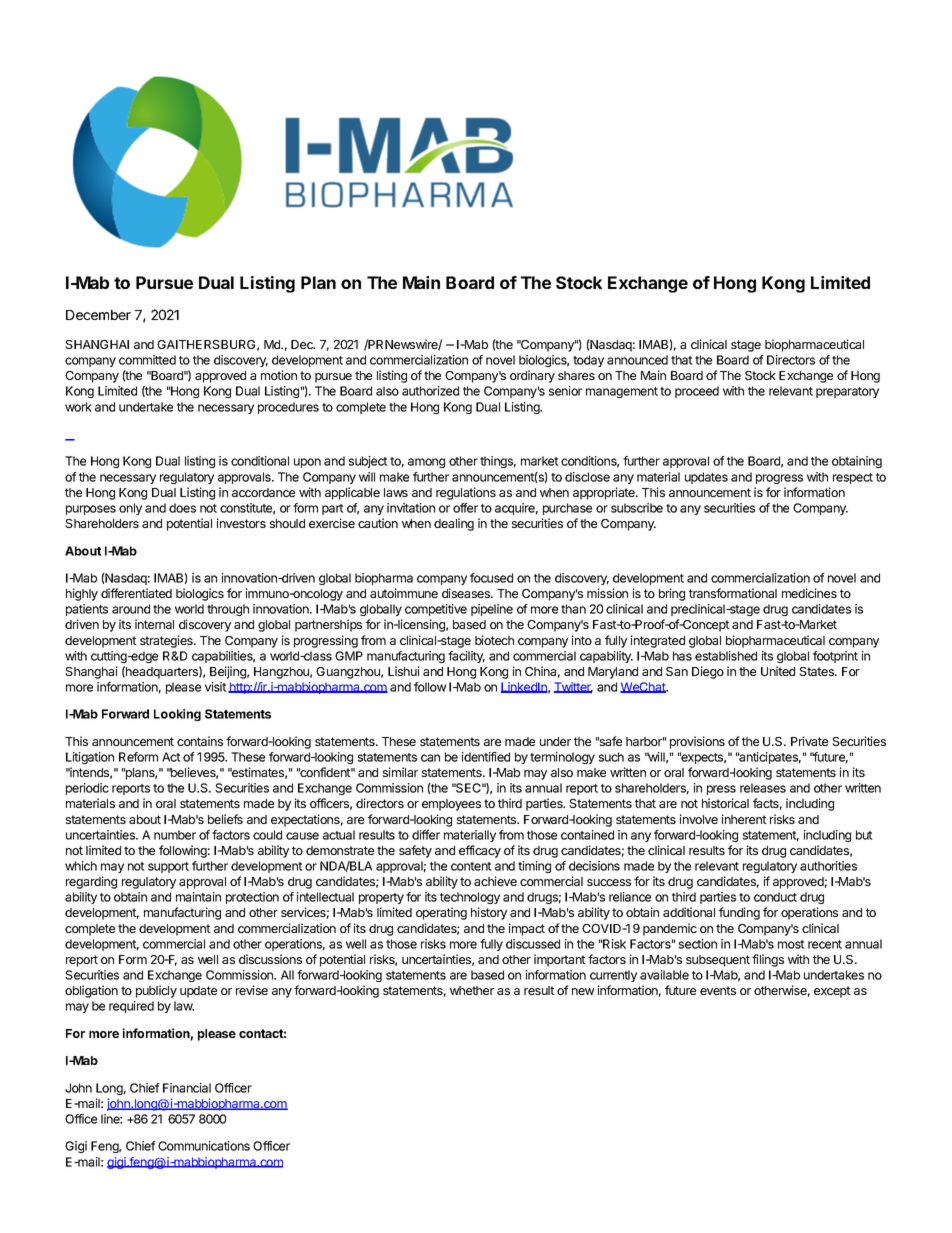 This screenshot has height=1233, width=952. Describe the element at coordinates (182, 508) in the screenshot. I see `does` at that location.
